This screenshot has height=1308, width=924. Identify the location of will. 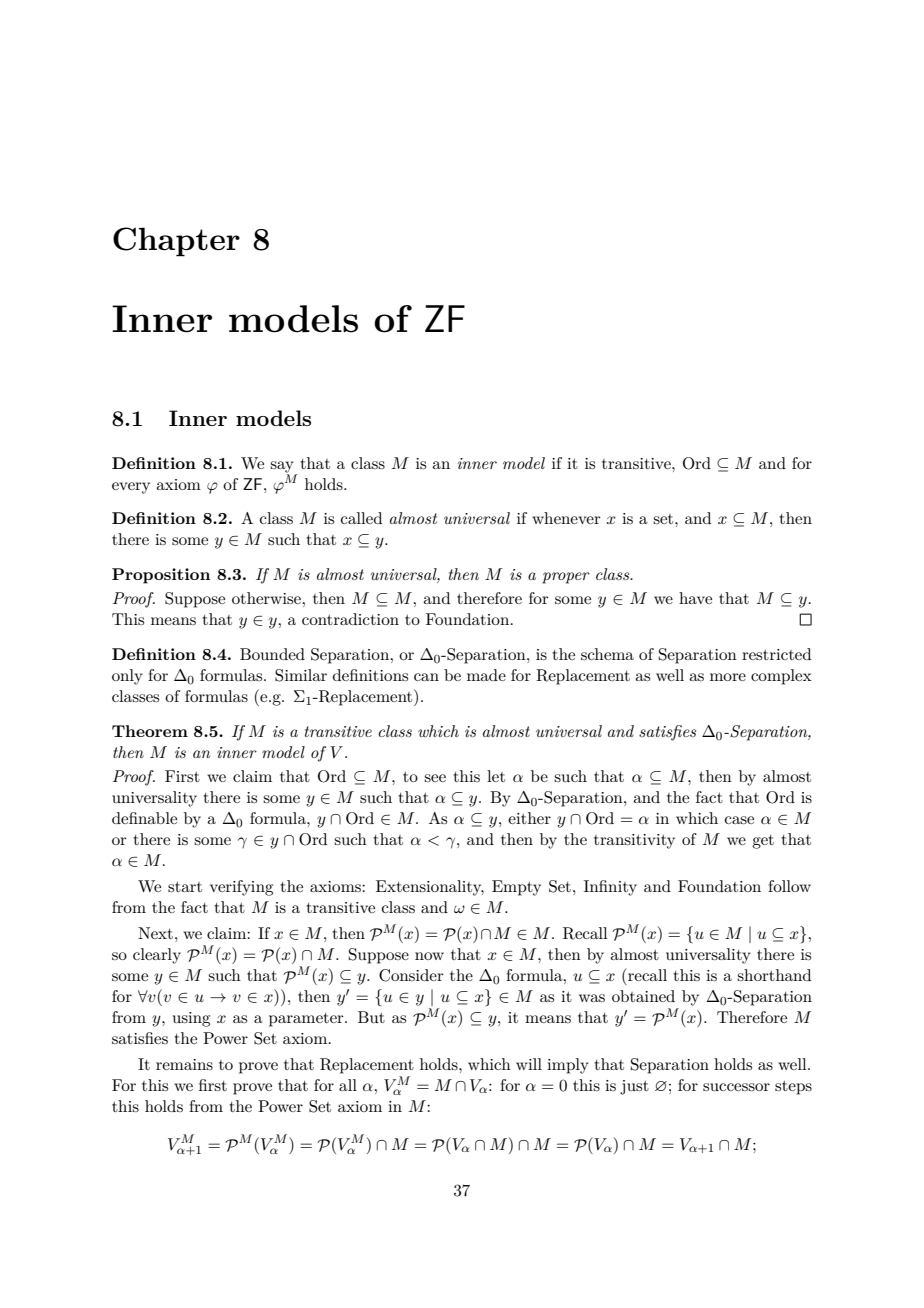
(529, 1064).
